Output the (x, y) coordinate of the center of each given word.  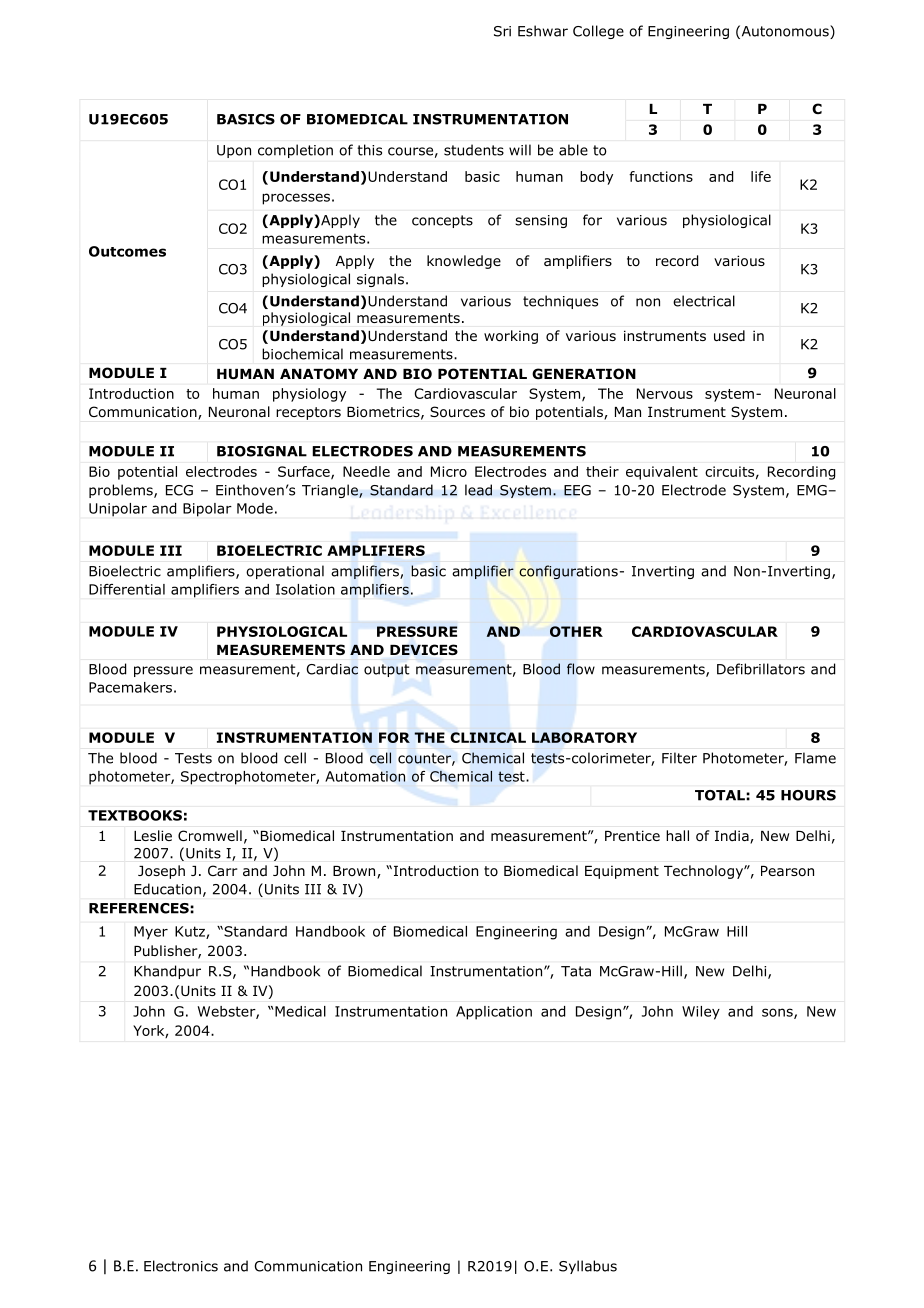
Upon (234, 151)
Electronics (181, 1266)
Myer (151, 933)
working (511, 337)
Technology (704, 872)
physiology (309, 395)
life (761, 176)
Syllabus (588, 1267)
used (729, 335)
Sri (502, 31)
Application (494, 1013)
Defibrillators (761, 669)
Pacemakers (130, 687)
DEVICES (424, 649)
